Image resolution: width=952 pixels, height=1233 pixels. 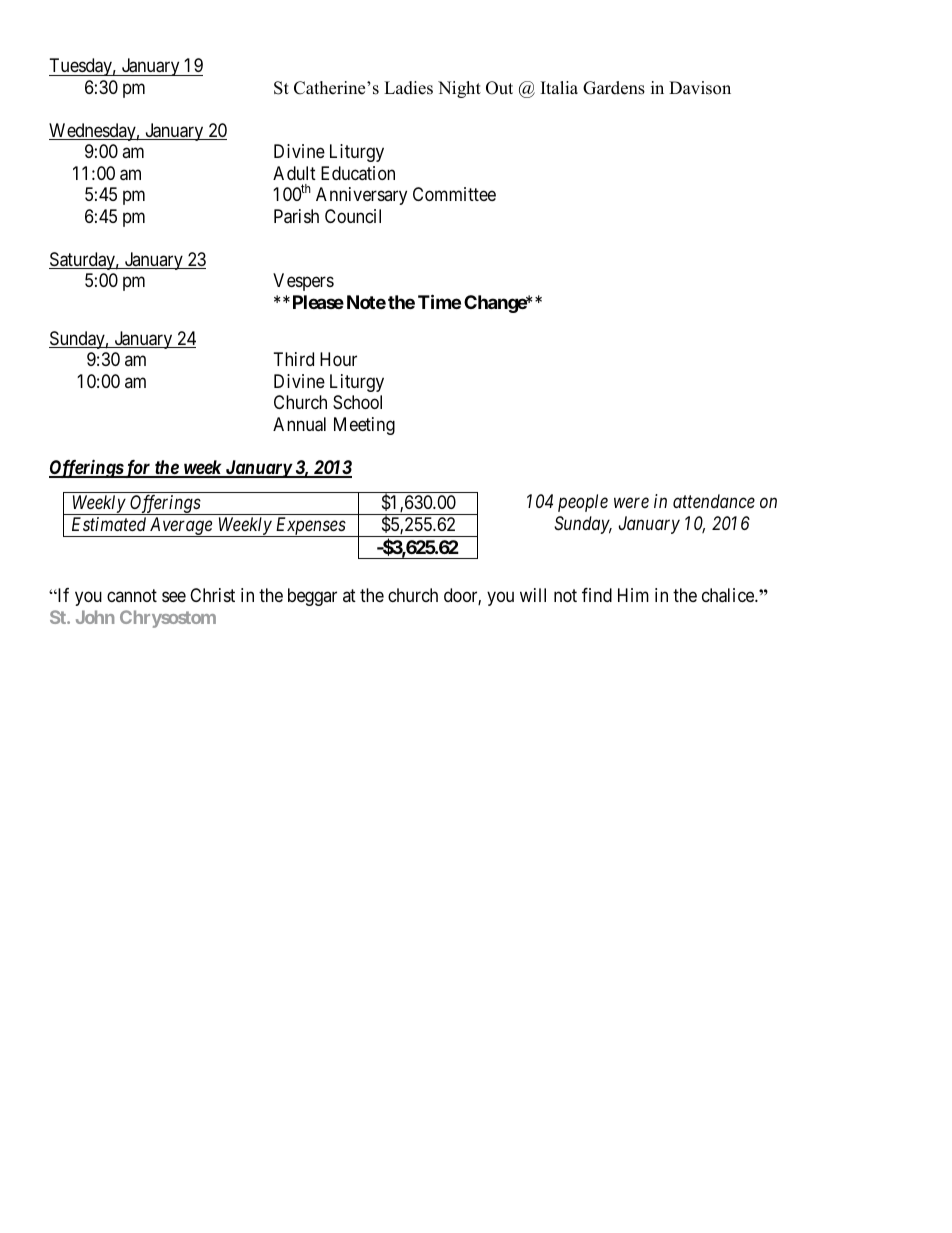 I want to click on Gardens, so click(x=614, y=88).
